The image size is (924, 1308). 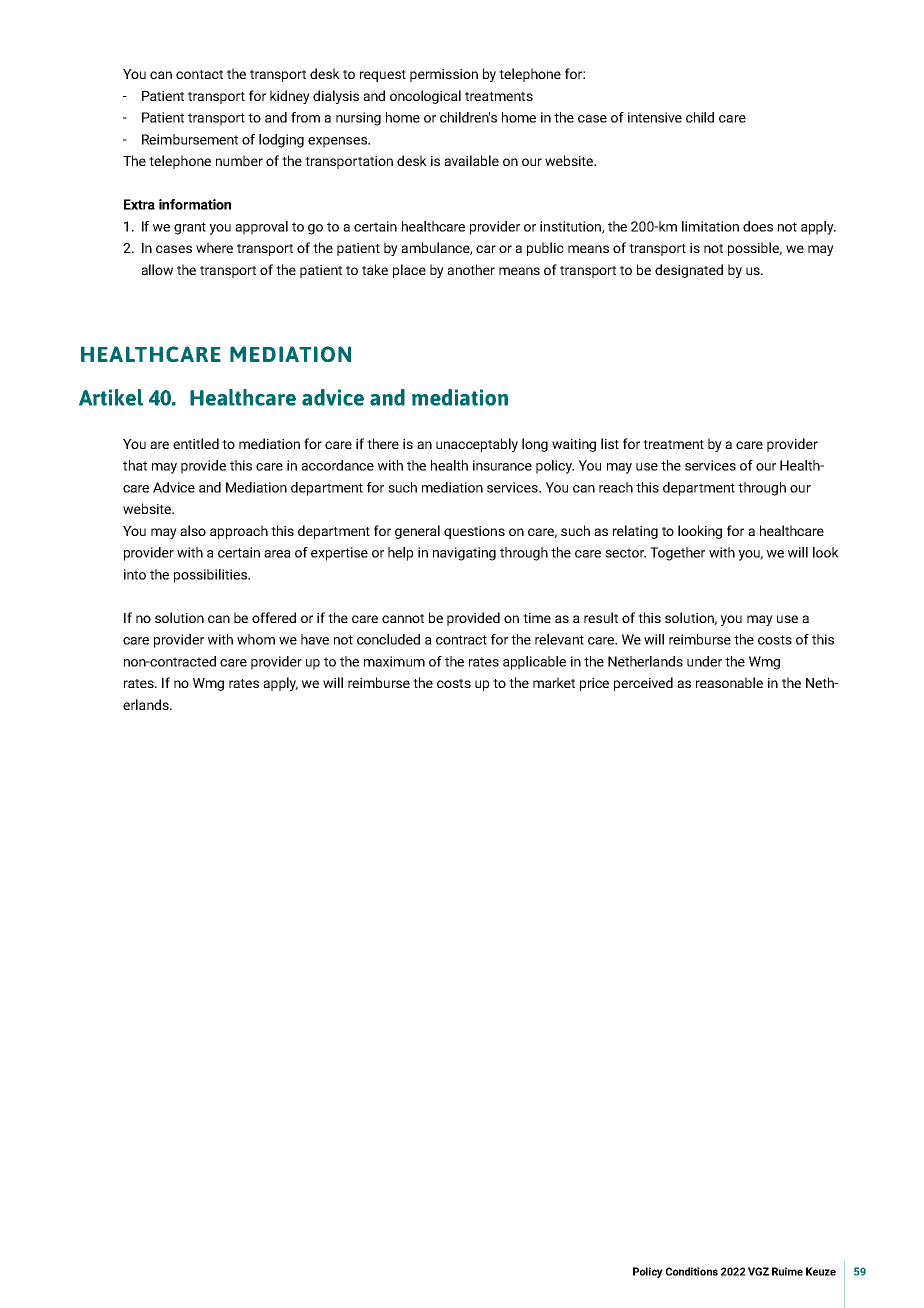 What do you see at coordinates (196, 443) in the screenshot?
I see `entitled` at bounding box center [196, 443].
